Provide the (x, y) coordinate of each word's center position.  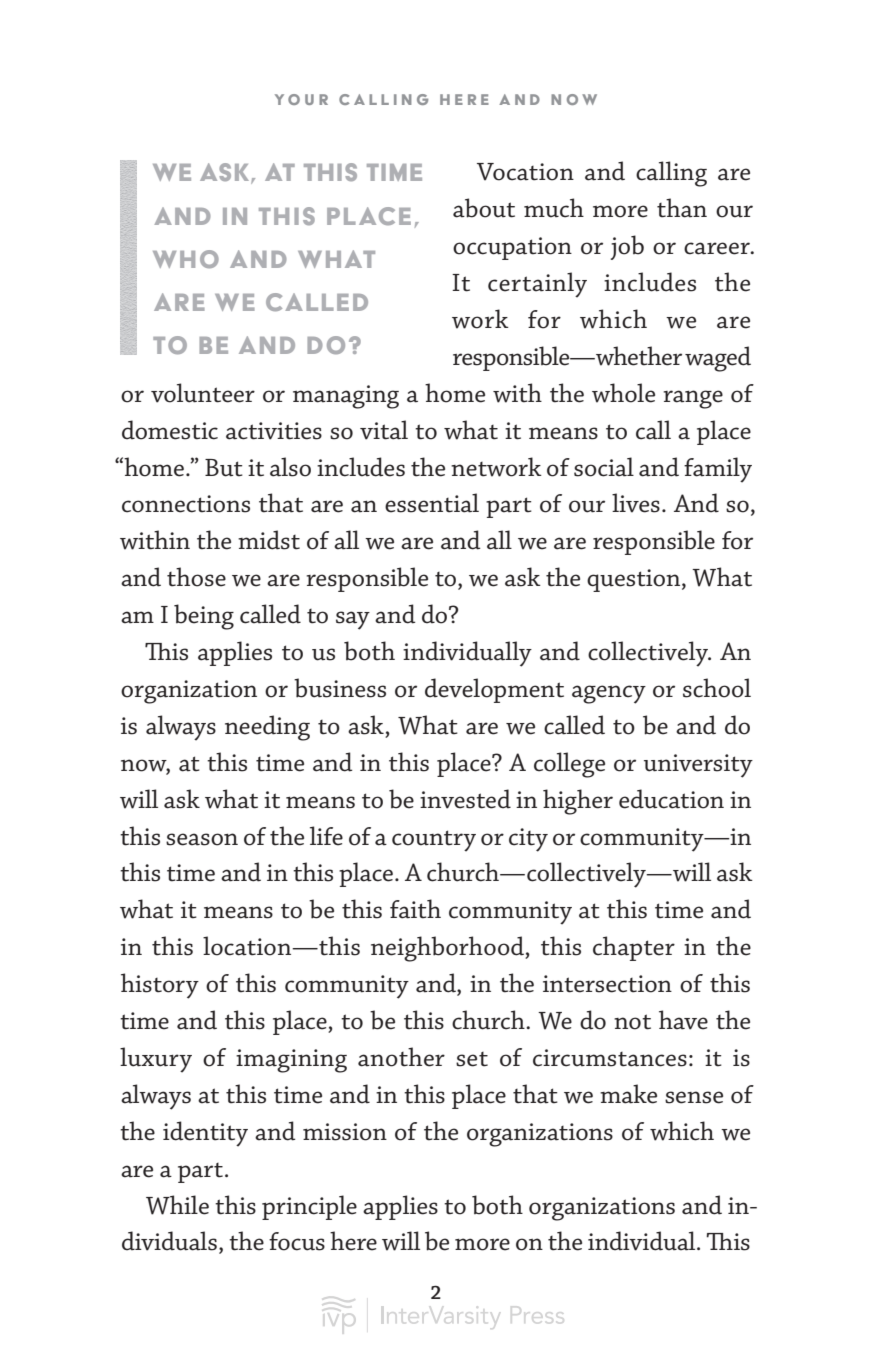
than (682, 208)
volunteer (203, 393)
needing (267, 728)
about (484, 208)
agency (609, 694)
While (177, 1205)
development (494, 690)
